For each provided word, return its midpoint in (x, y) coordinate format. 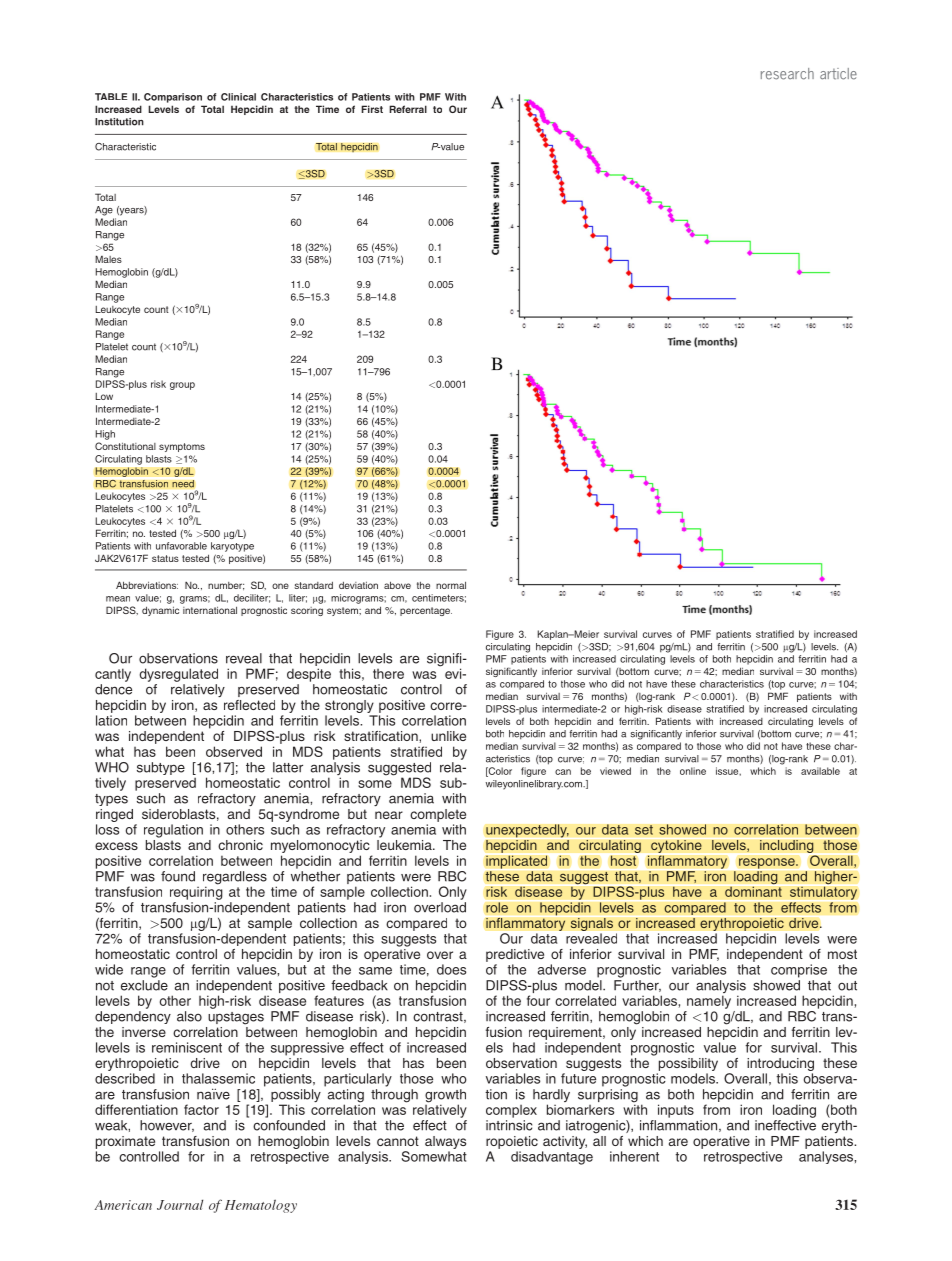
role (497, 907)
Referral (408, 109)
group (182, 386)
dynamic (160, 611)
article (838, 74)
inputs (676, 1111)
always (445, 1142)
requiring (196, 892)
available (820, 771)
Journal (180, 1204)
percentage (426, 611)
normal (451, 585)
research (787, 74)
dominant (753, 891)
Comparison (173, 98)
